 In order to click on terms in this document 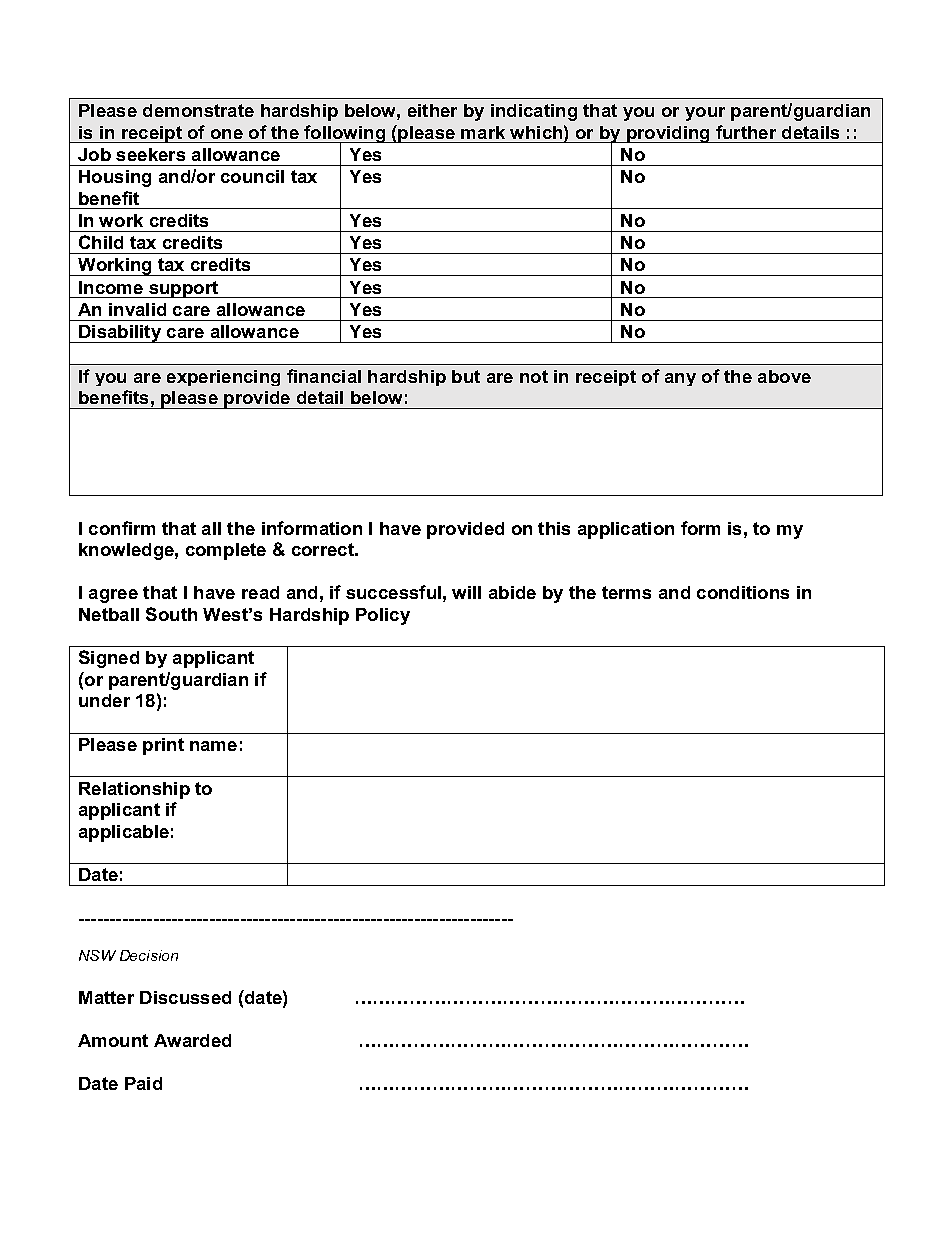, I will do `click(626, 592)`.
